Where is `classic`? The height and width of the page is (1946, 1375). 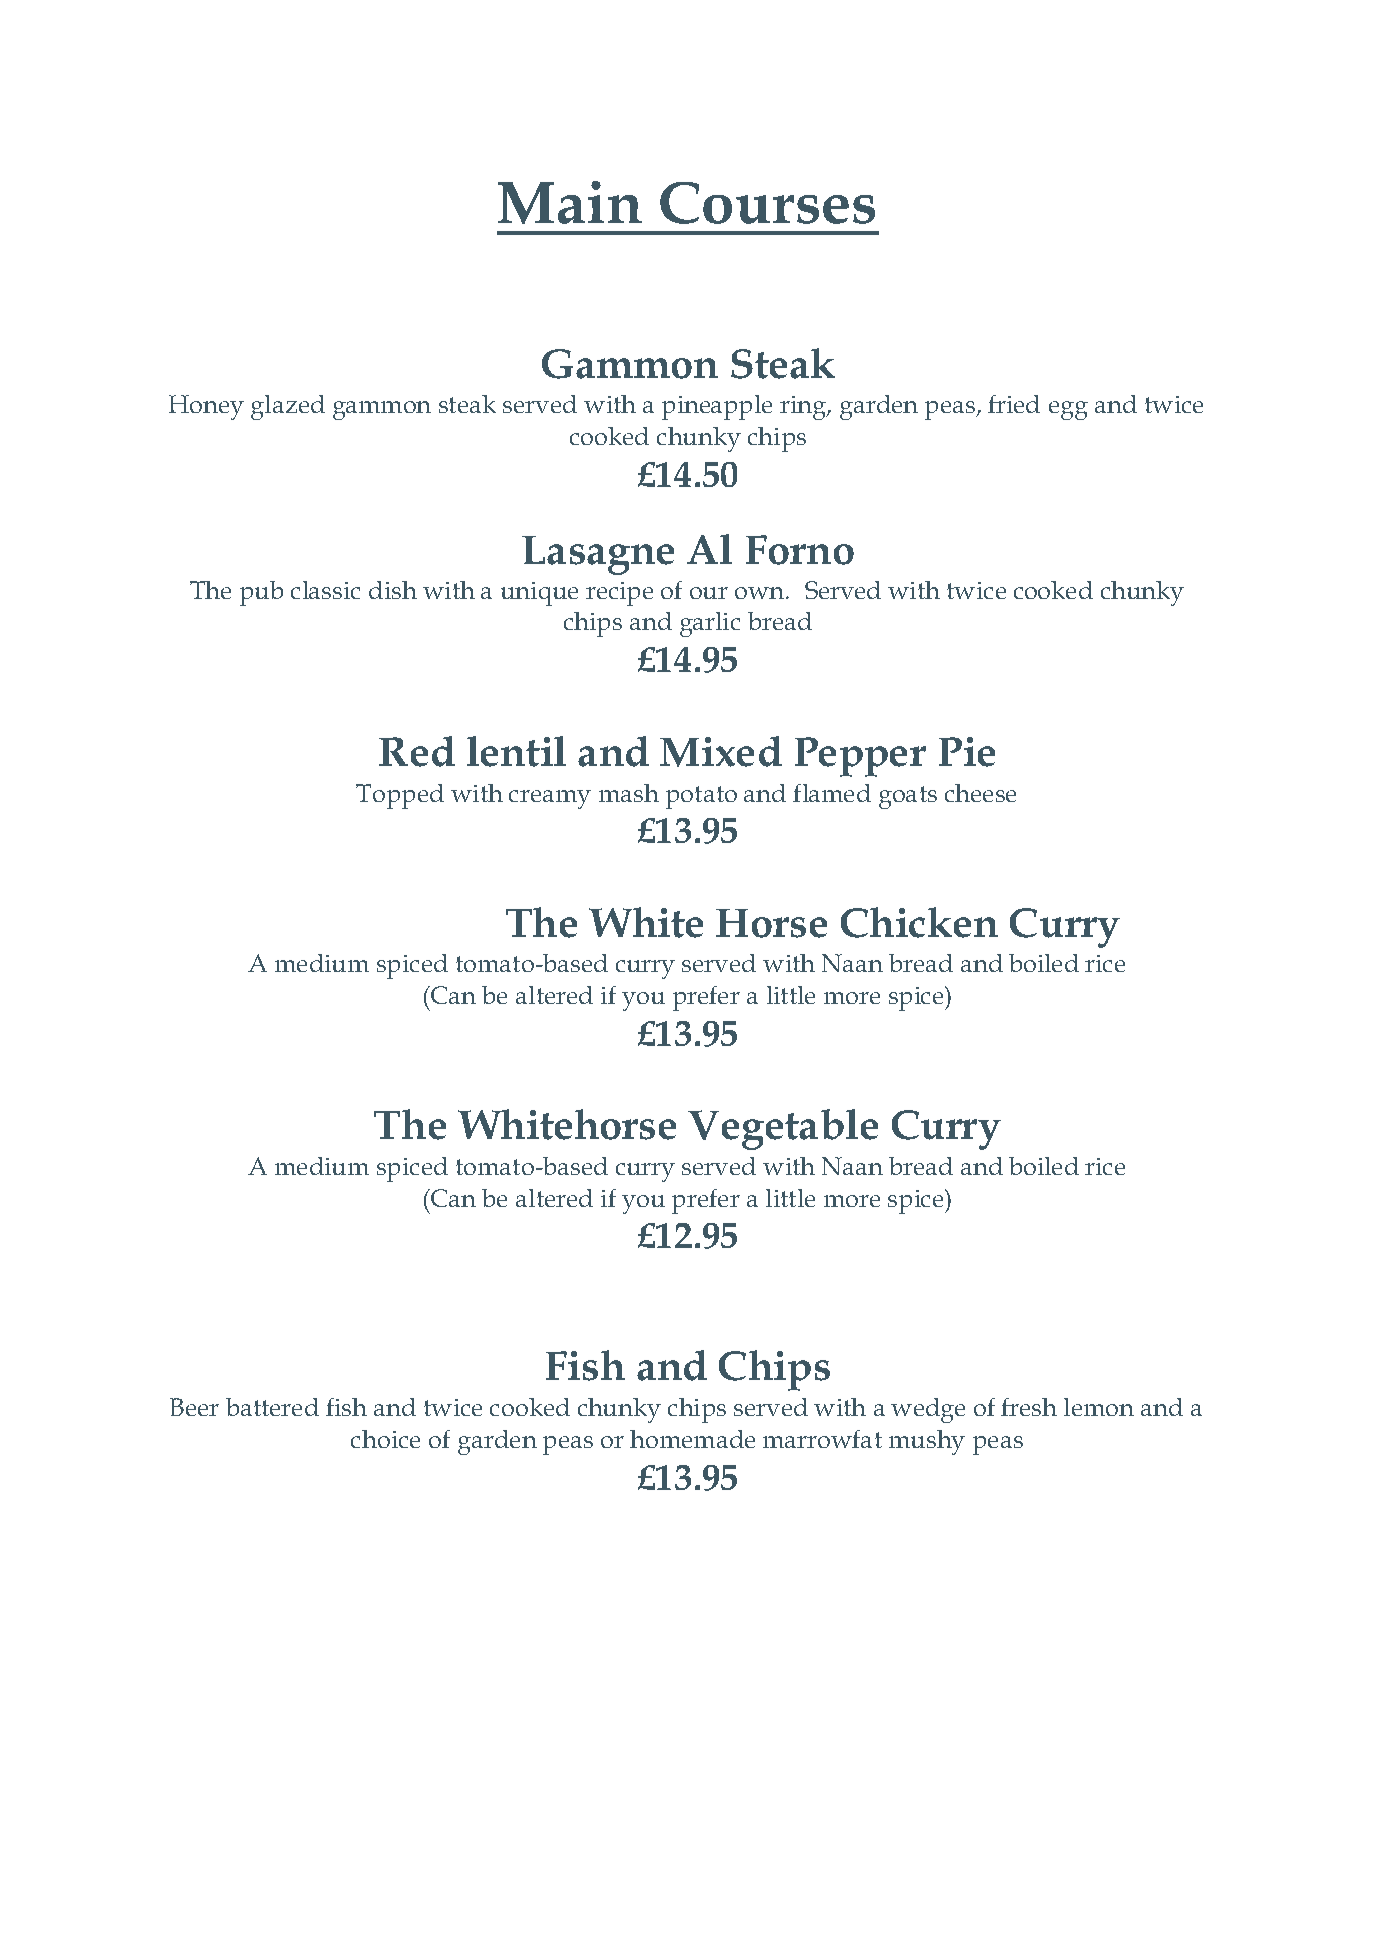 classic is located at coordinates (325, 590).
